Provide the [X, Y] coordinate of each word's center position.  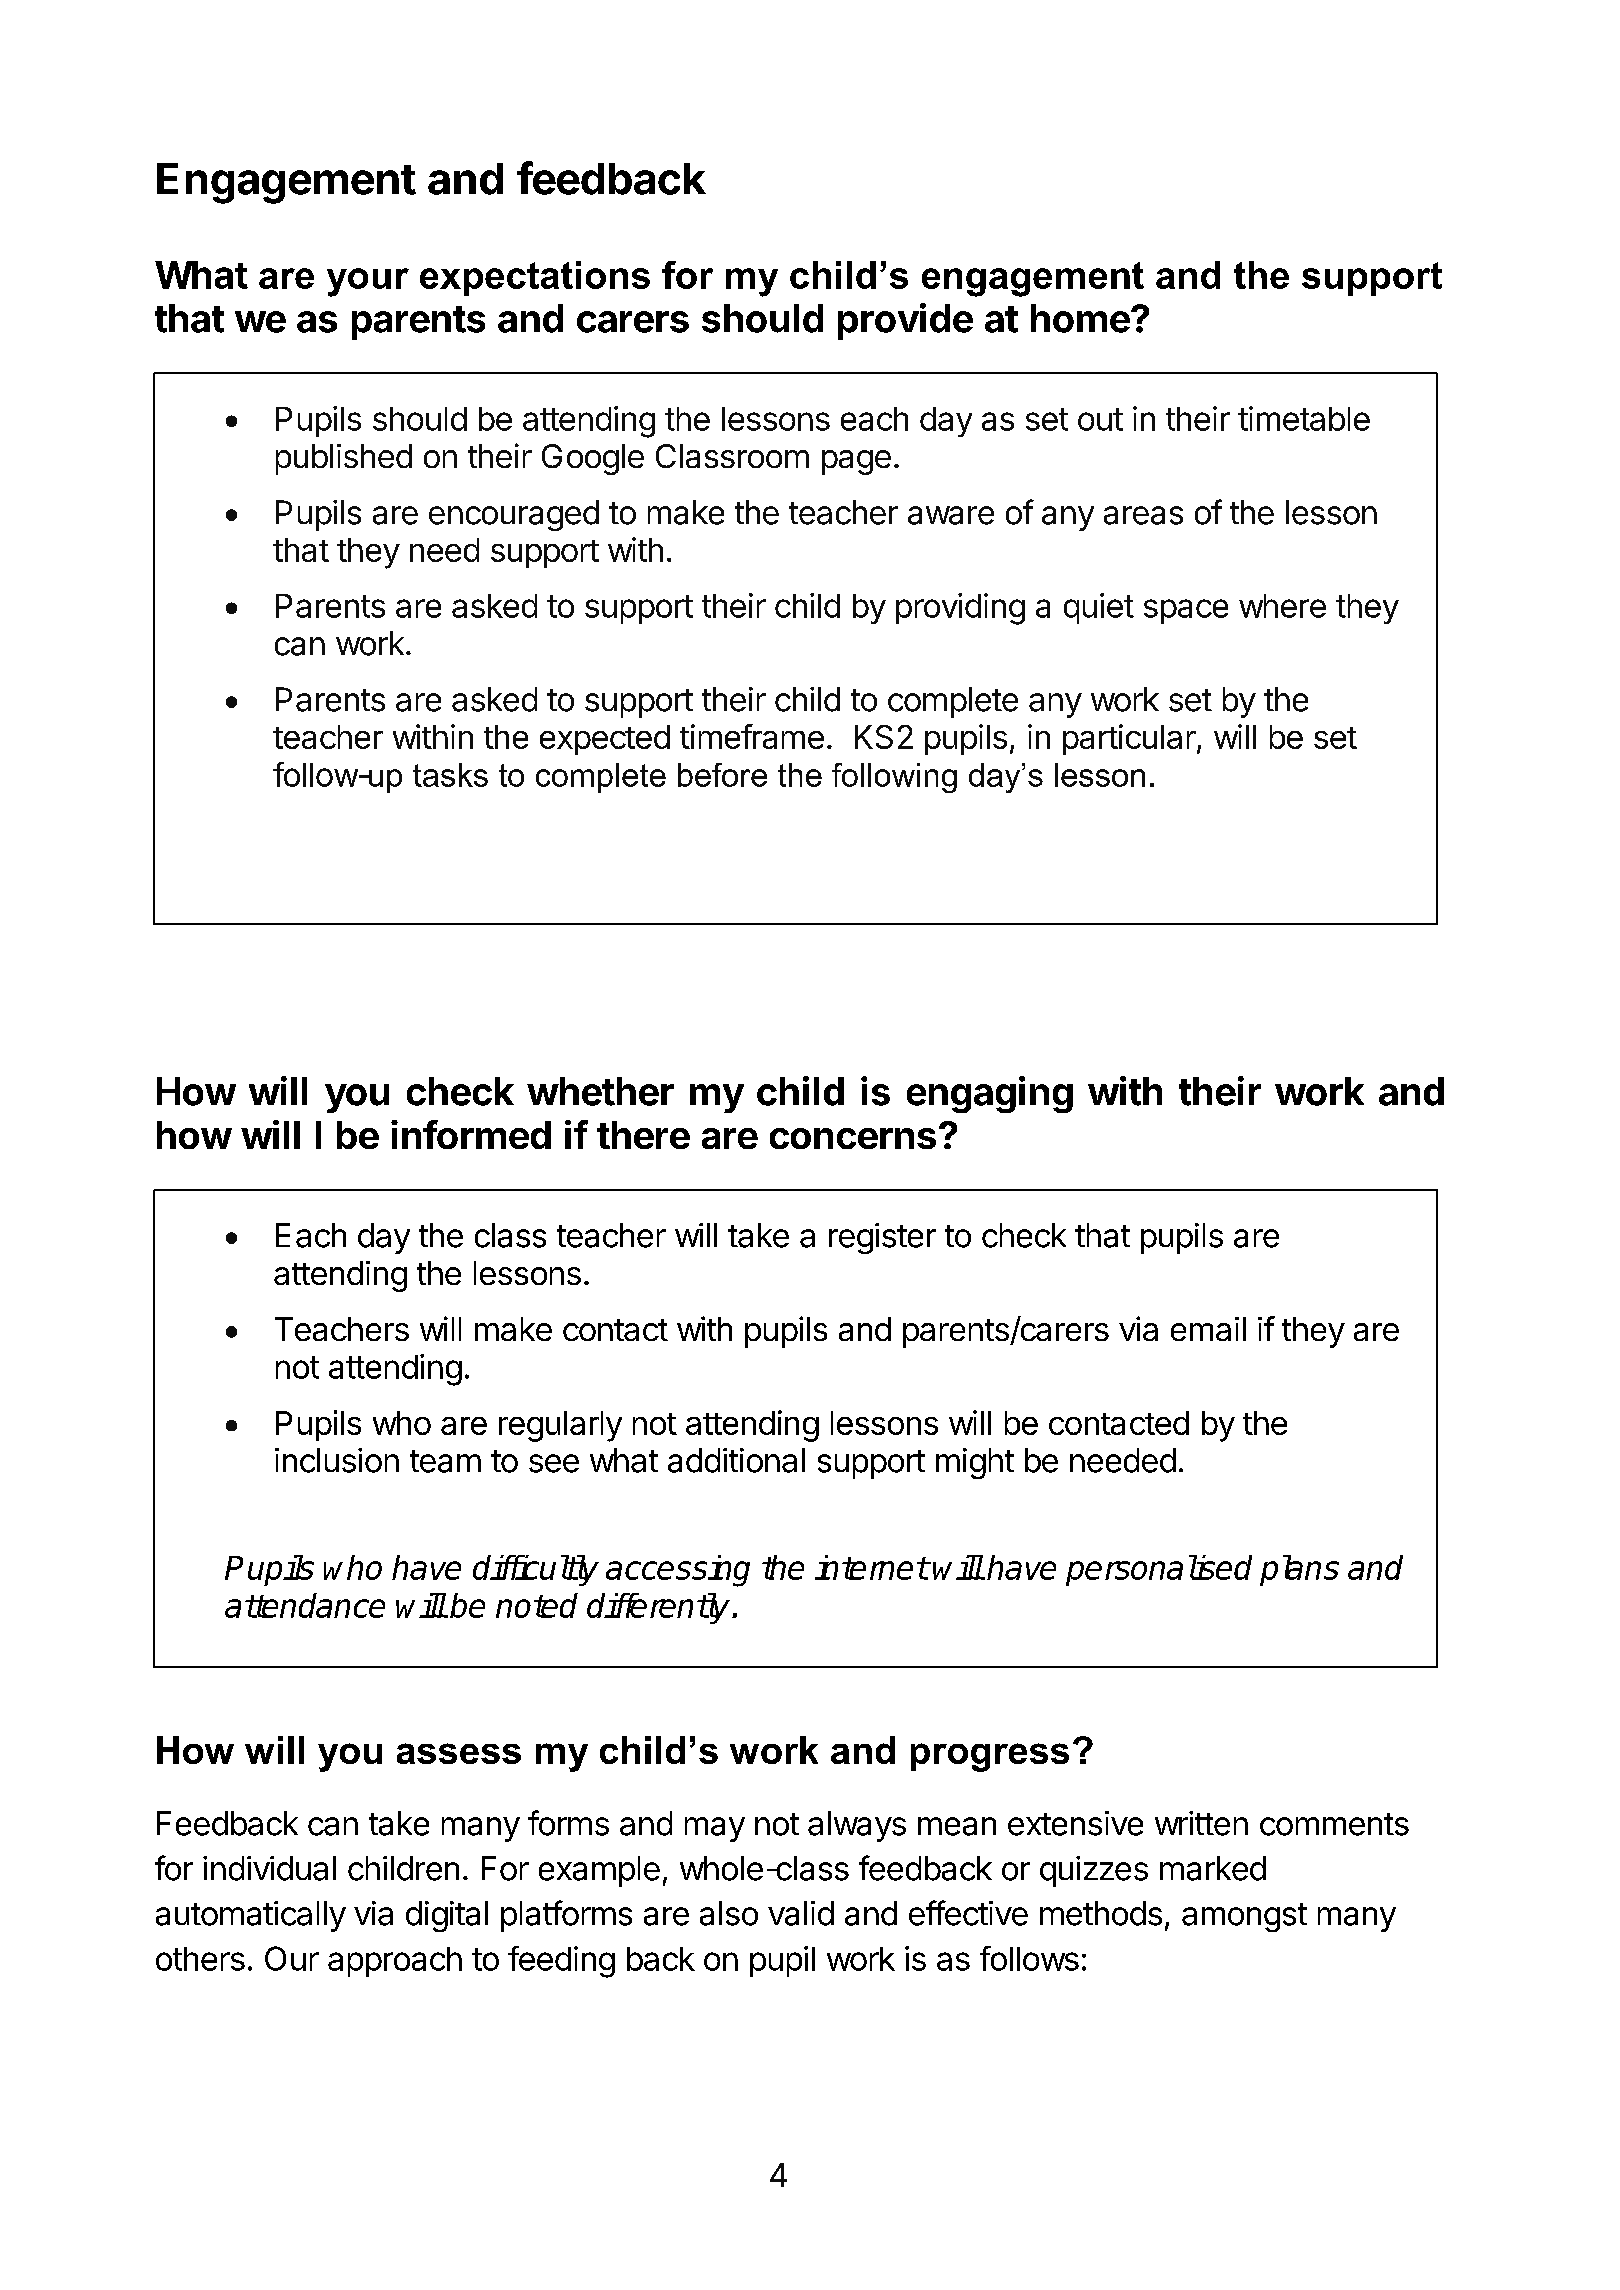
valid [801, 1913]
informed [471, 1134]
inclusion [337, 1460]
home [1080, 318]
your [368, 282]
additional [736, 1460]
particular [1129, 739]
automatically [251, 1916]
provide [905, 321]
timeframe [752, 736]
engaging [990, 1094]
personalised [1159, 1570]
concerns [853, 1138]
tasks [450, 775]
